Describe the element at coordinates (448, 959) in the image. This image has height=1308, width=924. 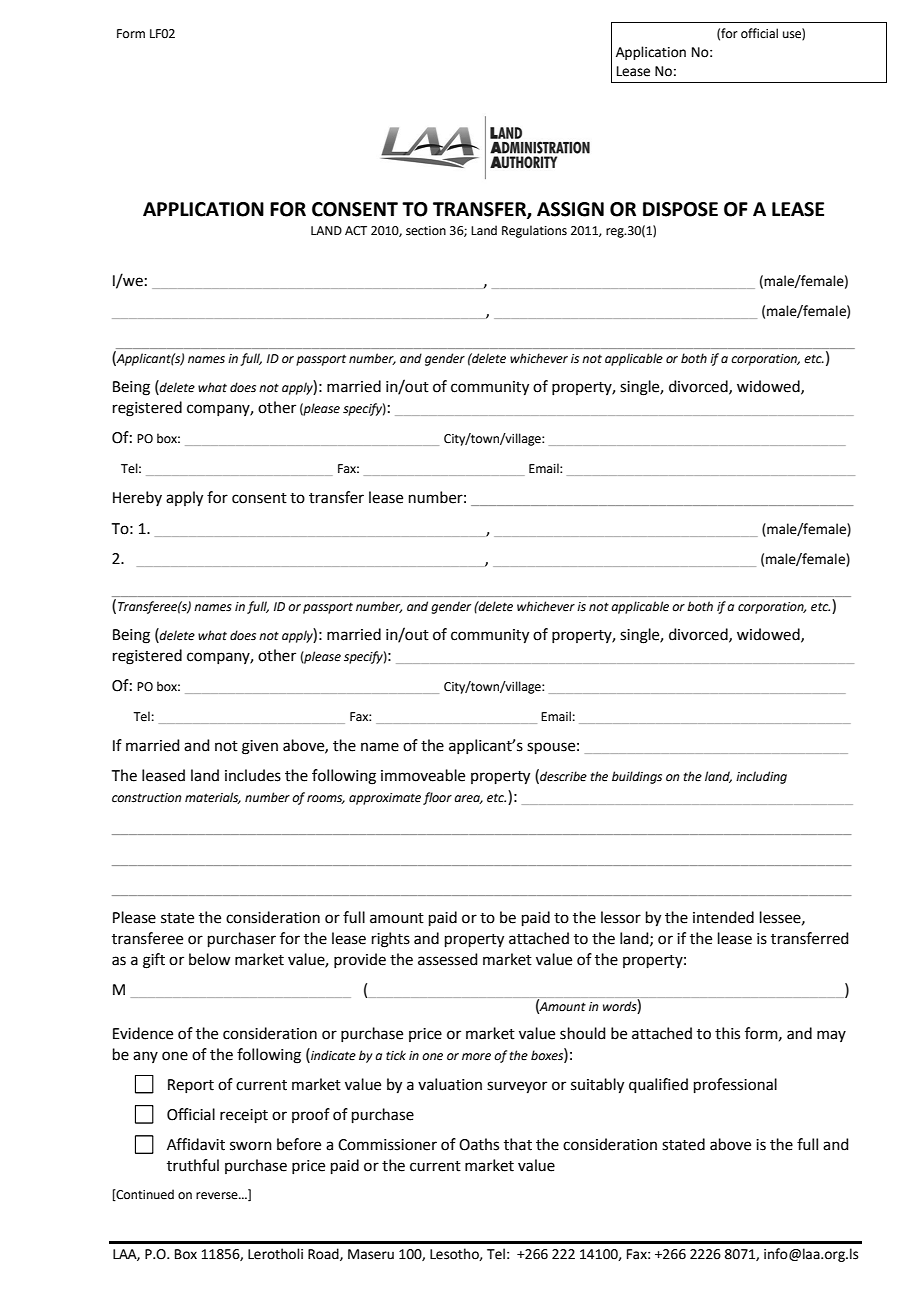
I see `assessed` at that location.
